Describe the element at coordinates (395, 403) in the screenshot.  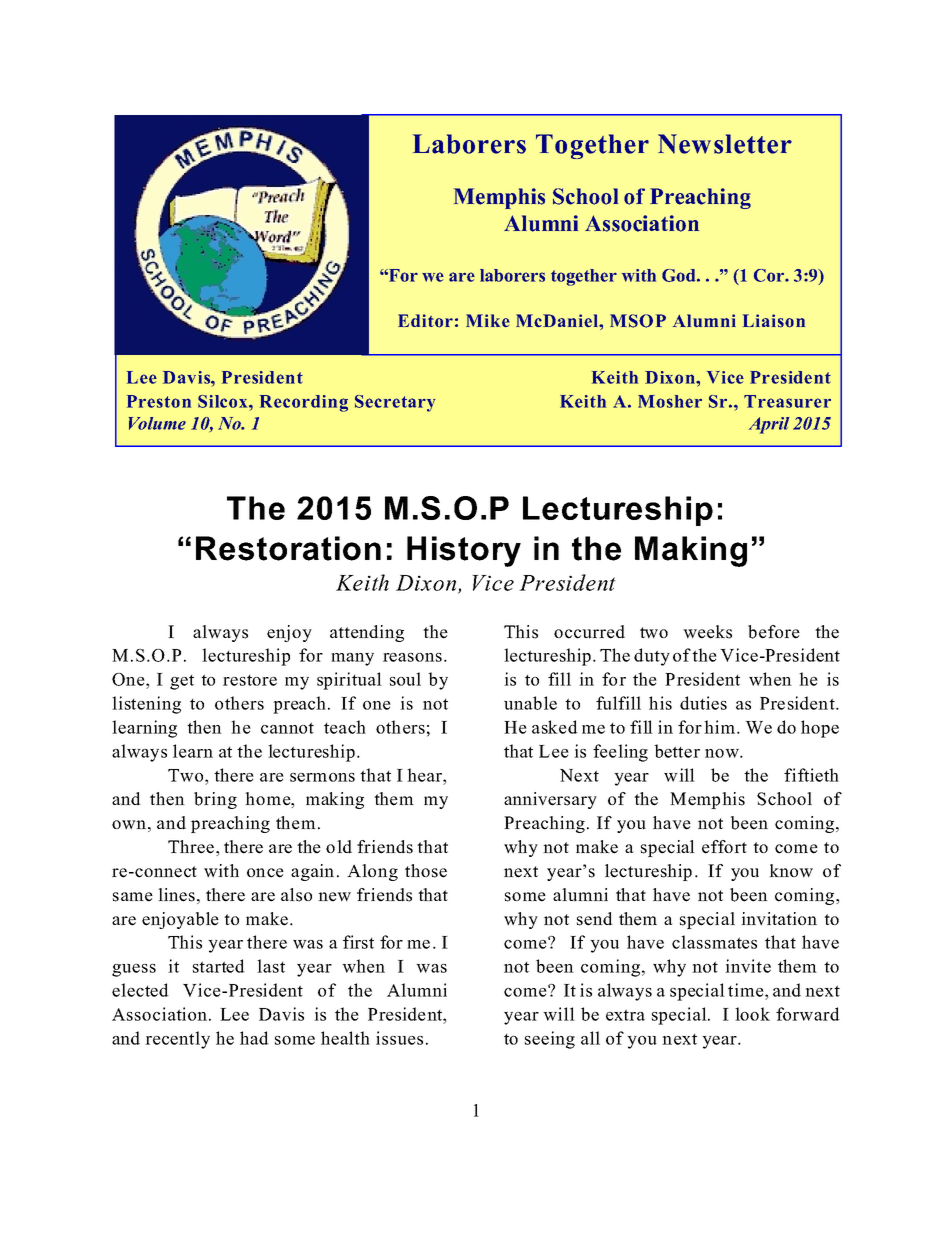
I see `Secretary` at that location.
